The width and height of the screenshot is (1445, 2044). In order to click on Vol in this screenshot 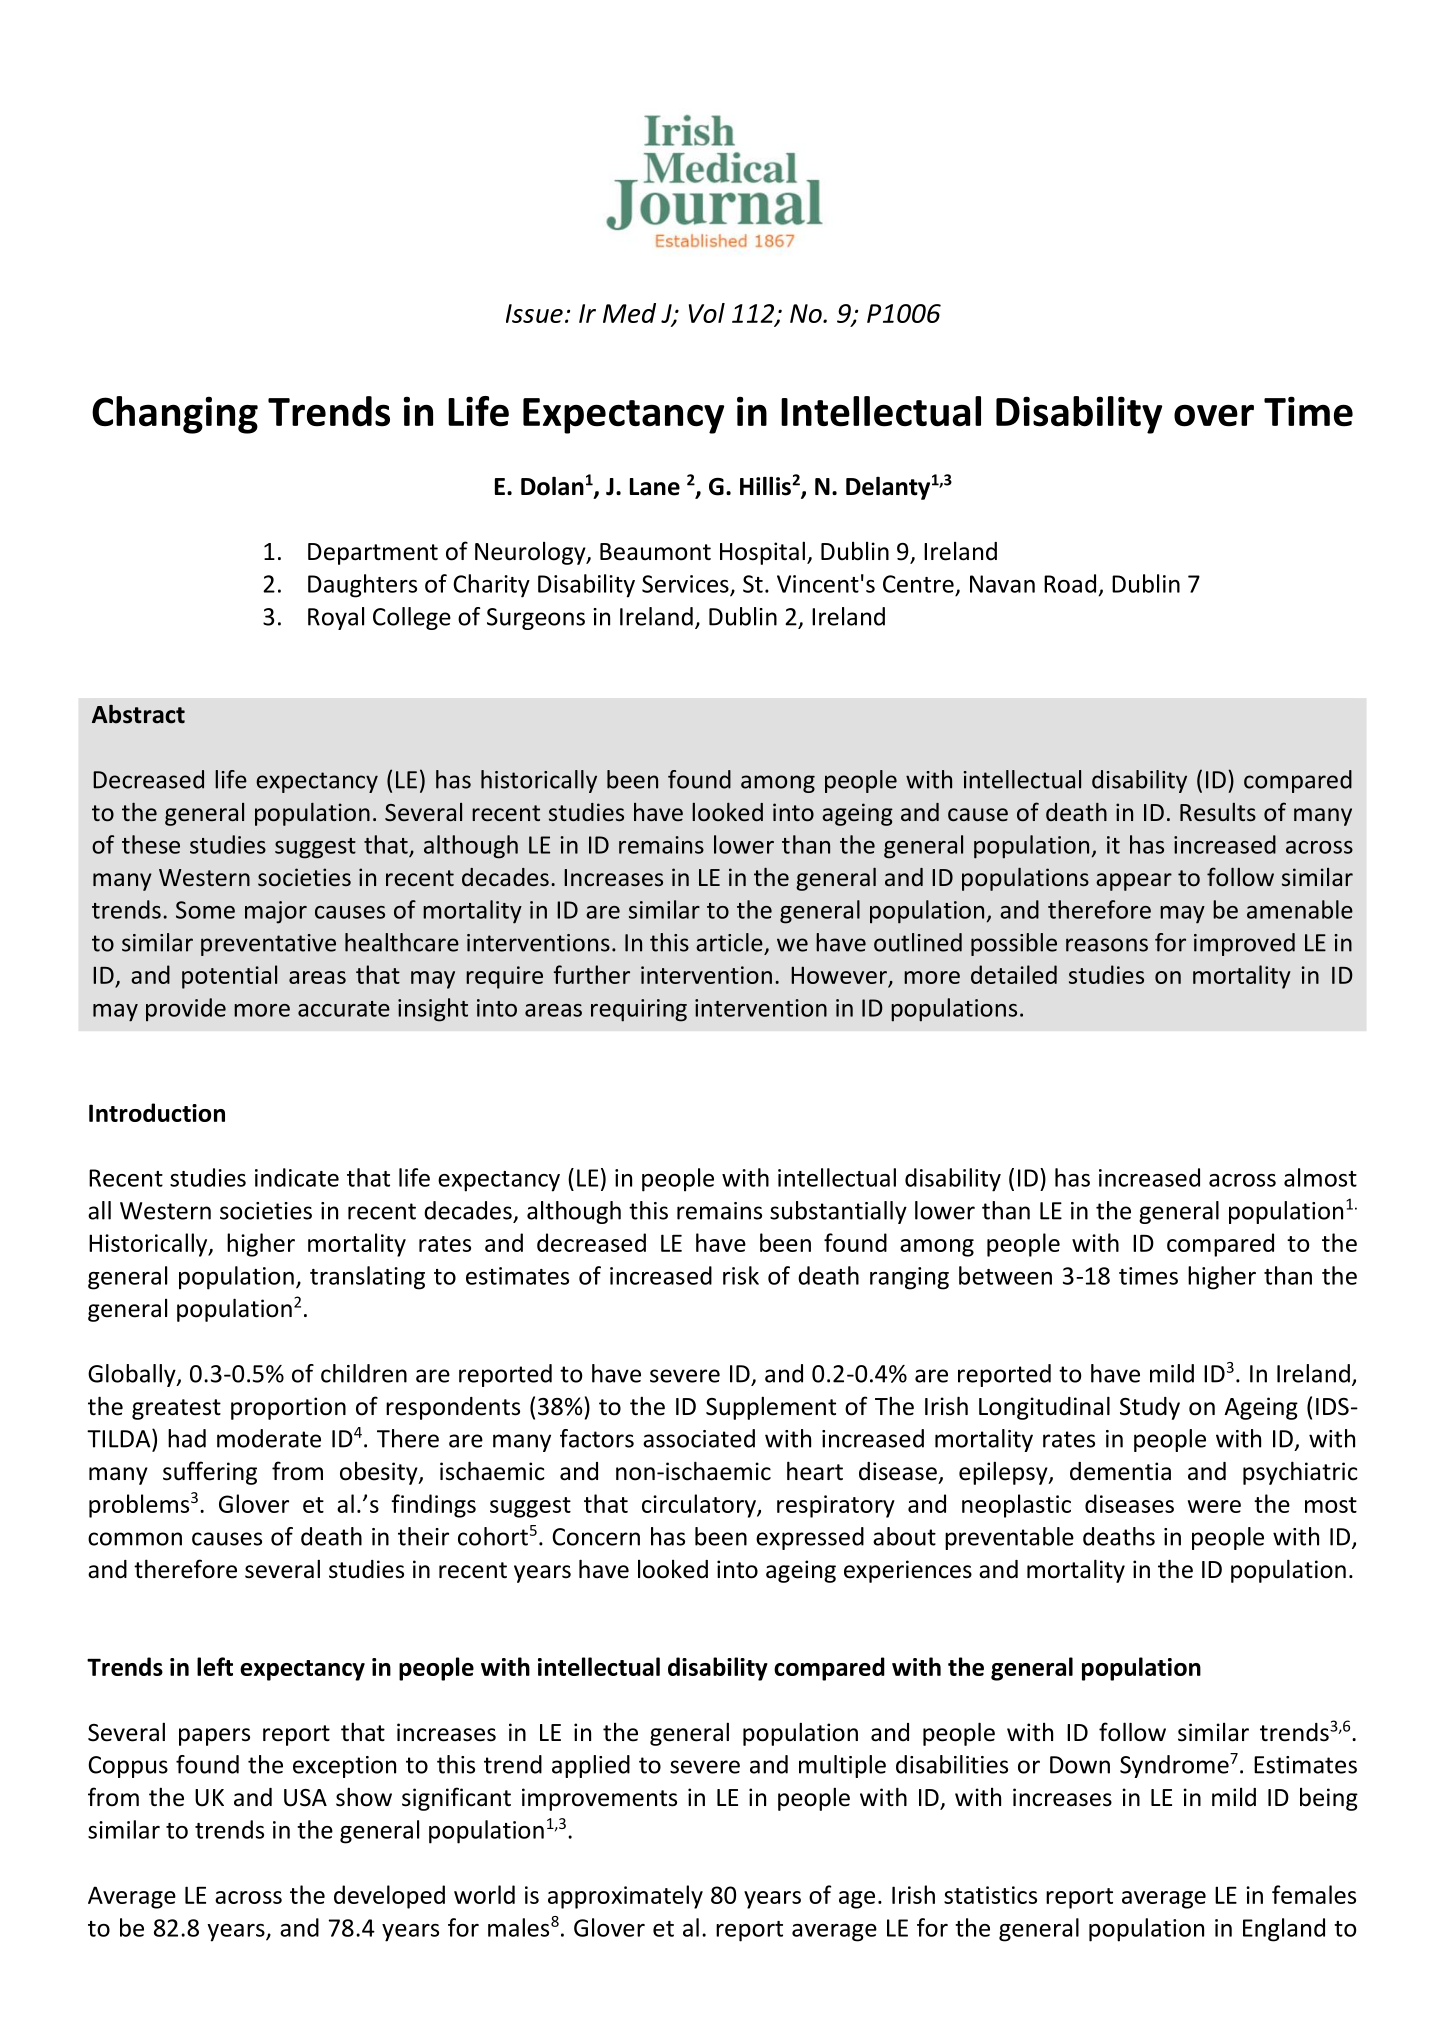, I will do `click(707, 313)`.
